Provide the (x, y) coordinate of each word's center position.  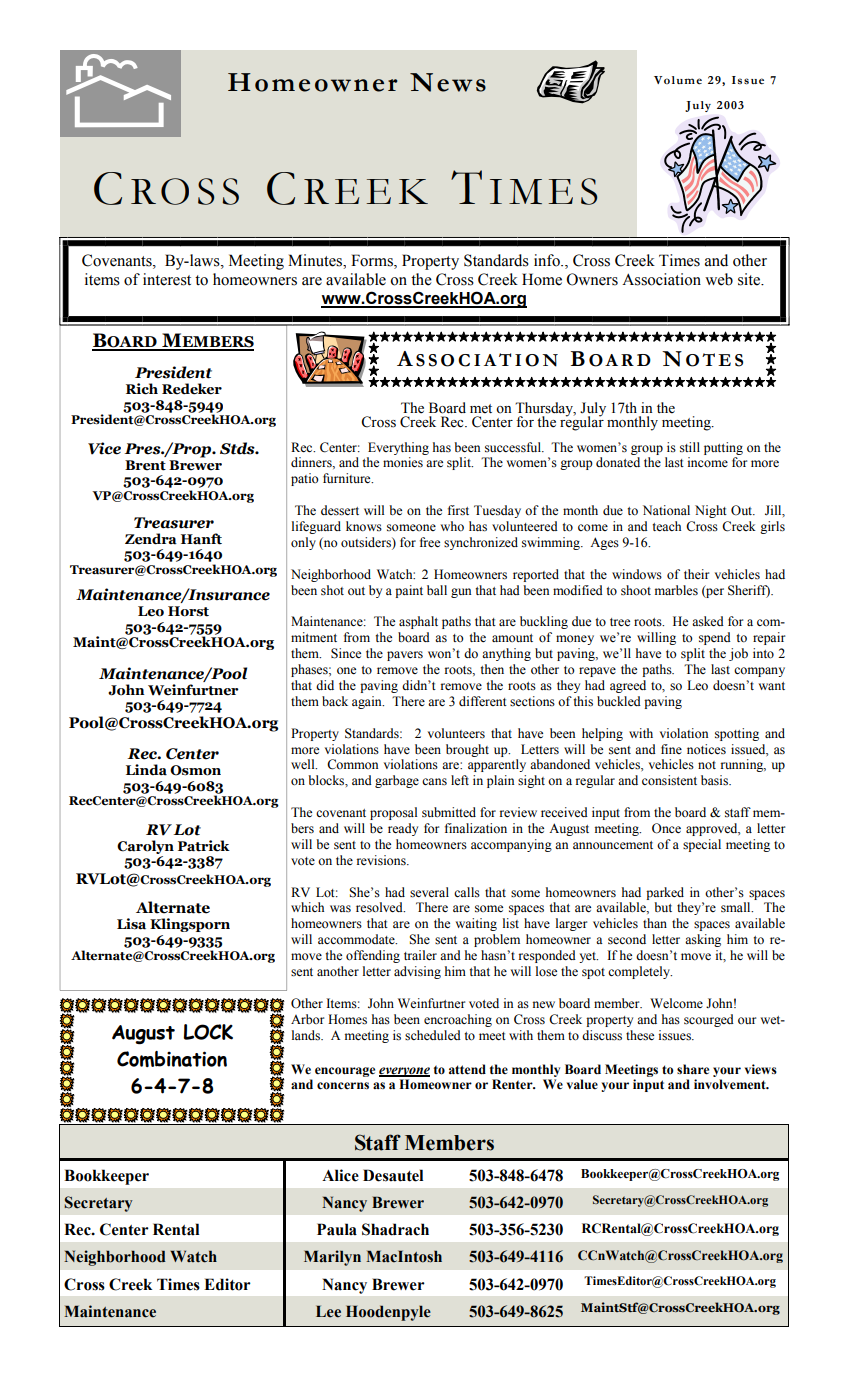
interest (167, 279)
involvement (731, 1084)
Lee (328, 1311)
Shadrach (395, 1229)
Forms (373, 260)
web (719, 279)
